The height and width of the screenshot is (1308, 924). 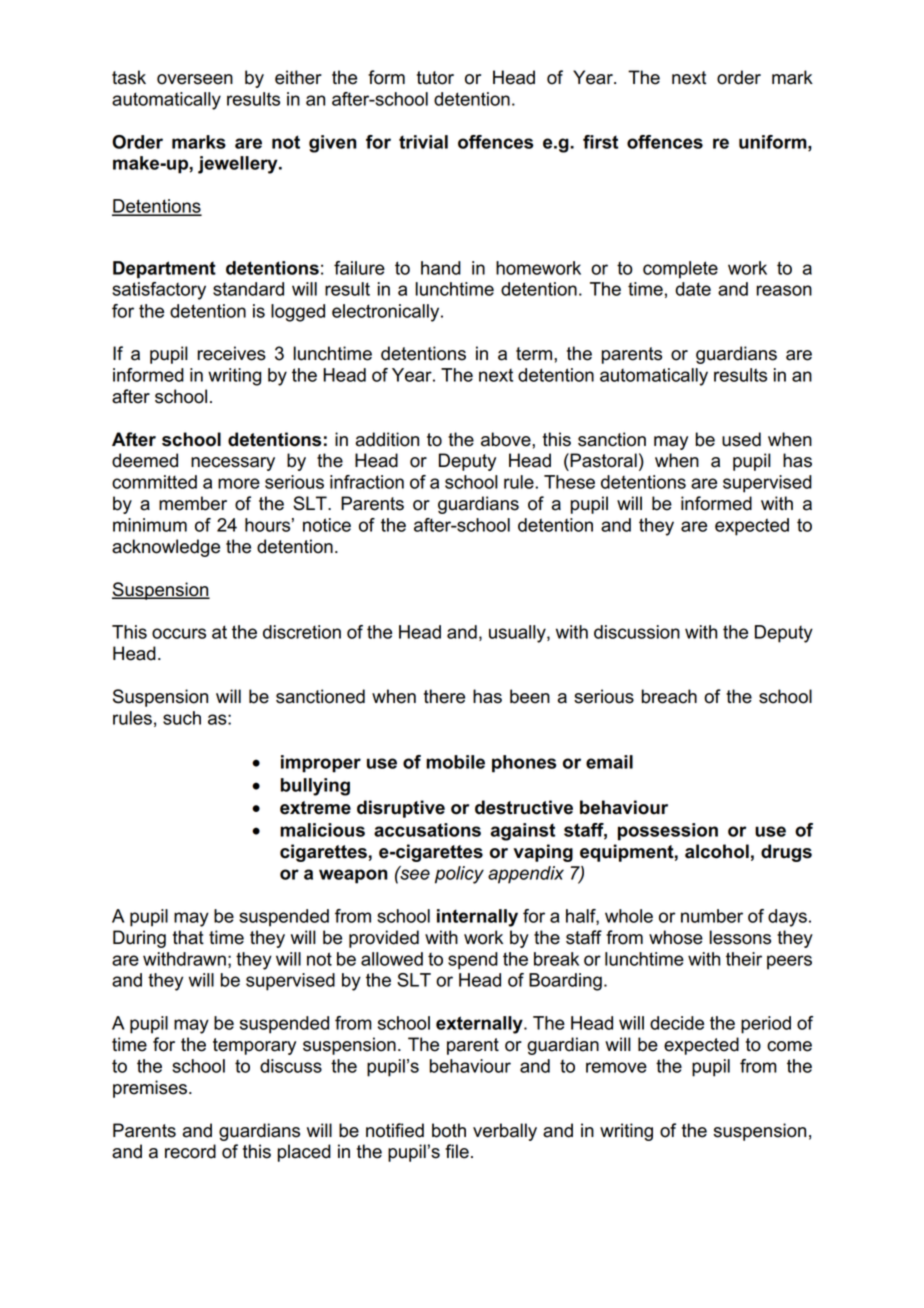 I want to click on mobile, so click(x=455, y=762).
